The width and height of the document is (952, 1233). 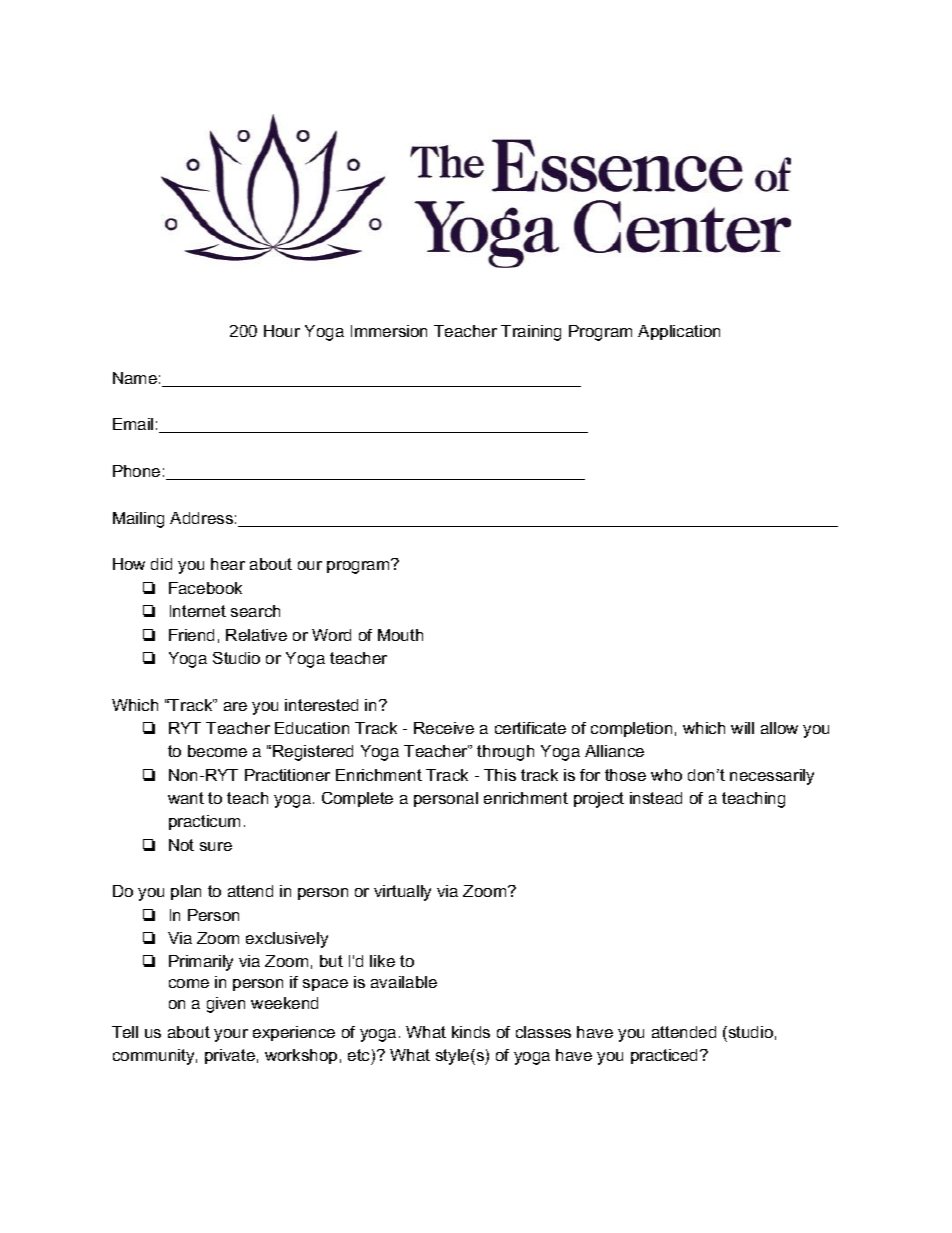 I want to click on your, so click(x=231, y=1035).
